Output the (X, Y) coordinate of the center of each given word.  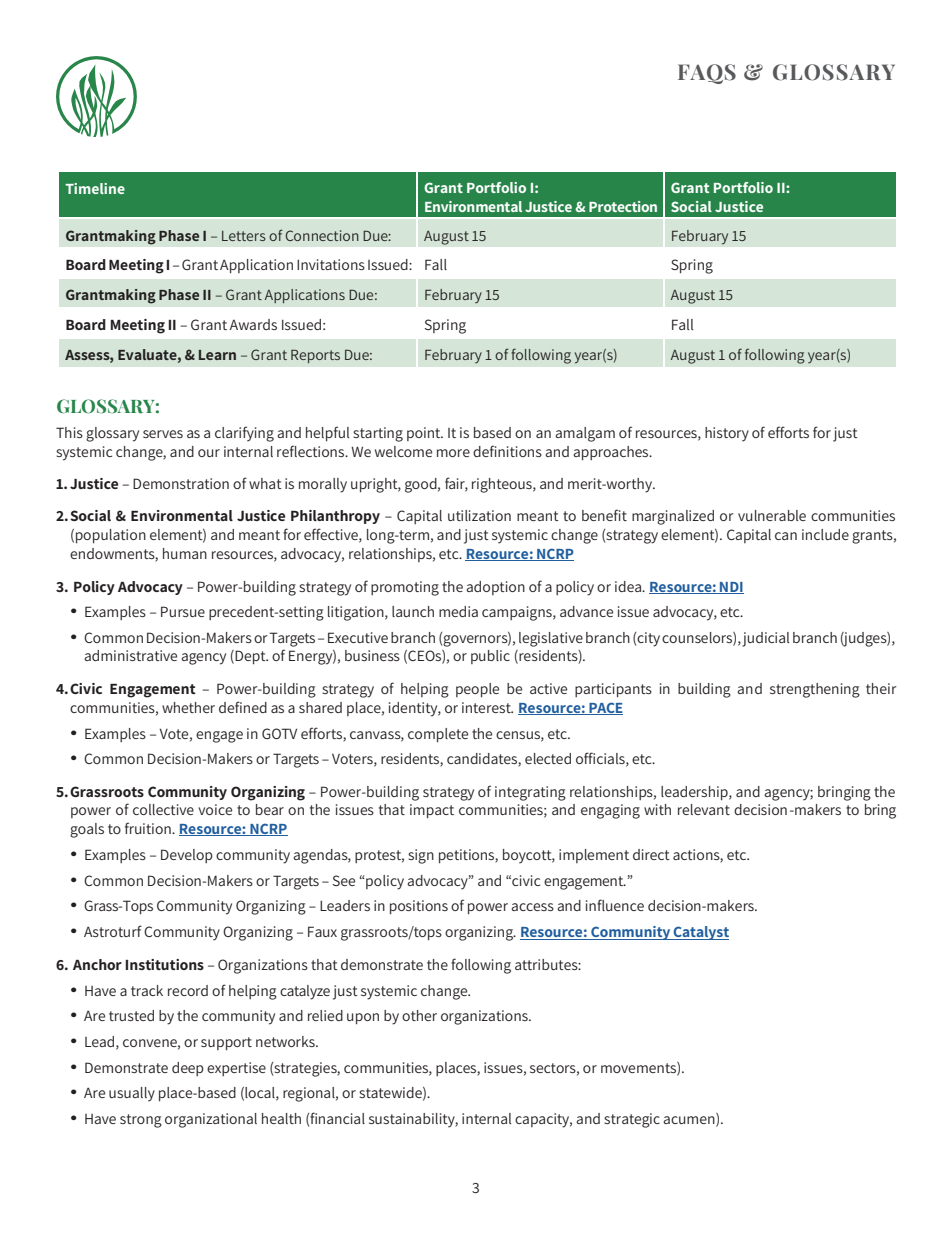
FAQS (707, 74)
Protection (623, 206)
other (419, 1015)
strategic (632, 1120)
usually (132, 1094)
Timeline (95, 188)
